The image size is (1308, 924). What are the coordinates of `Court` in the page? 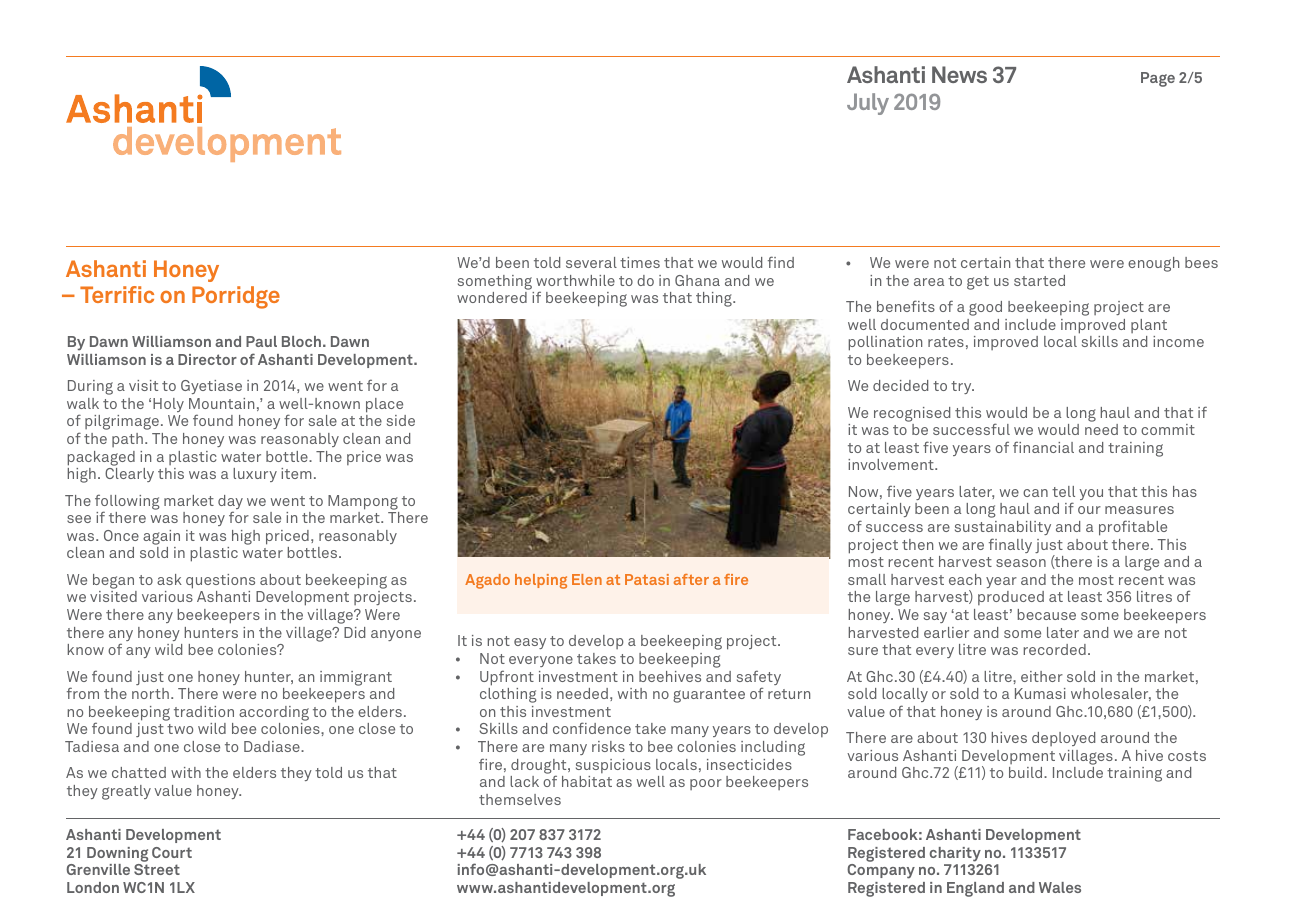 It's located at (172, 852).
